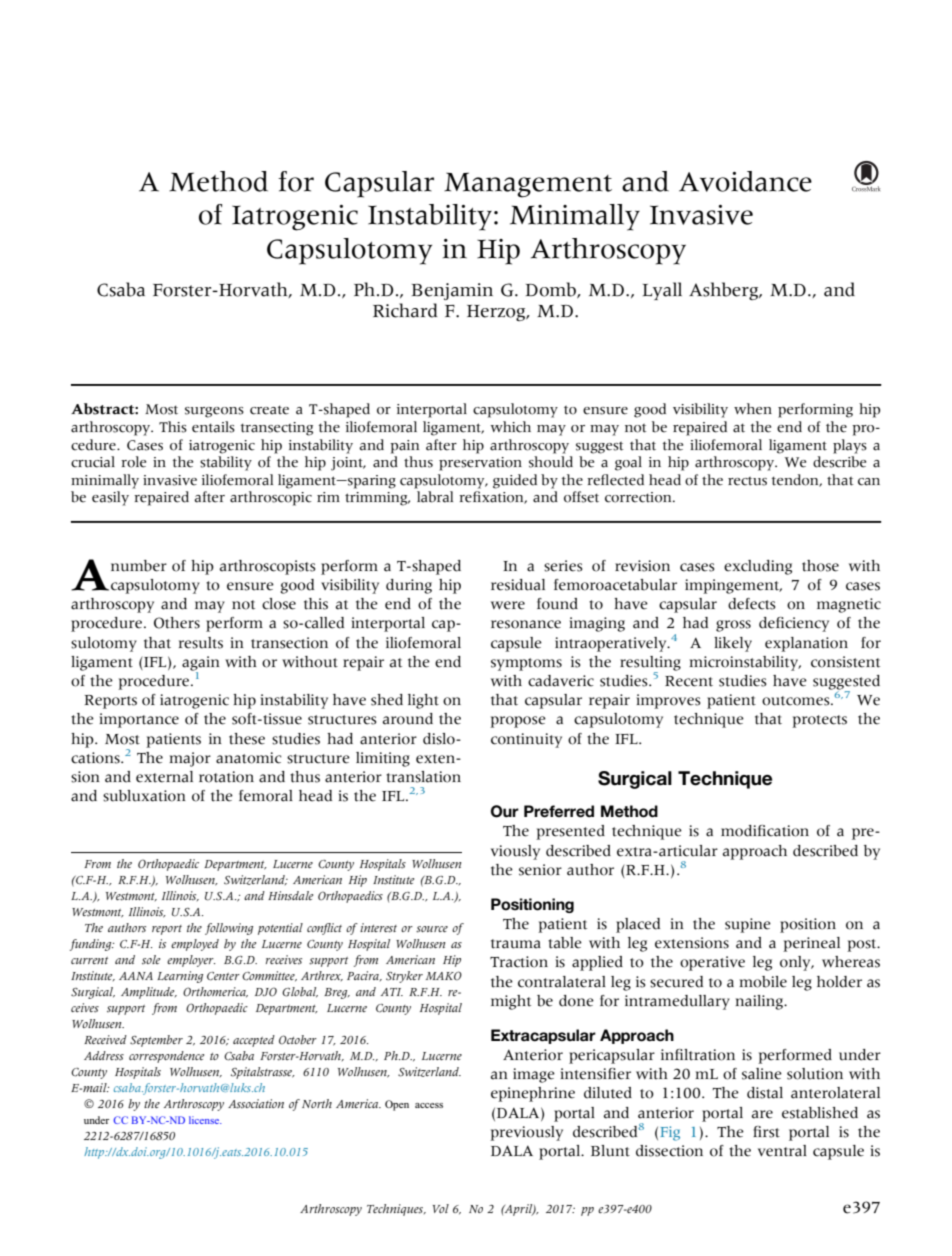 The image size is (952, 1256). Describe the element at coordinates (540, 870) in the screenshot. I see `senior` at that location.
